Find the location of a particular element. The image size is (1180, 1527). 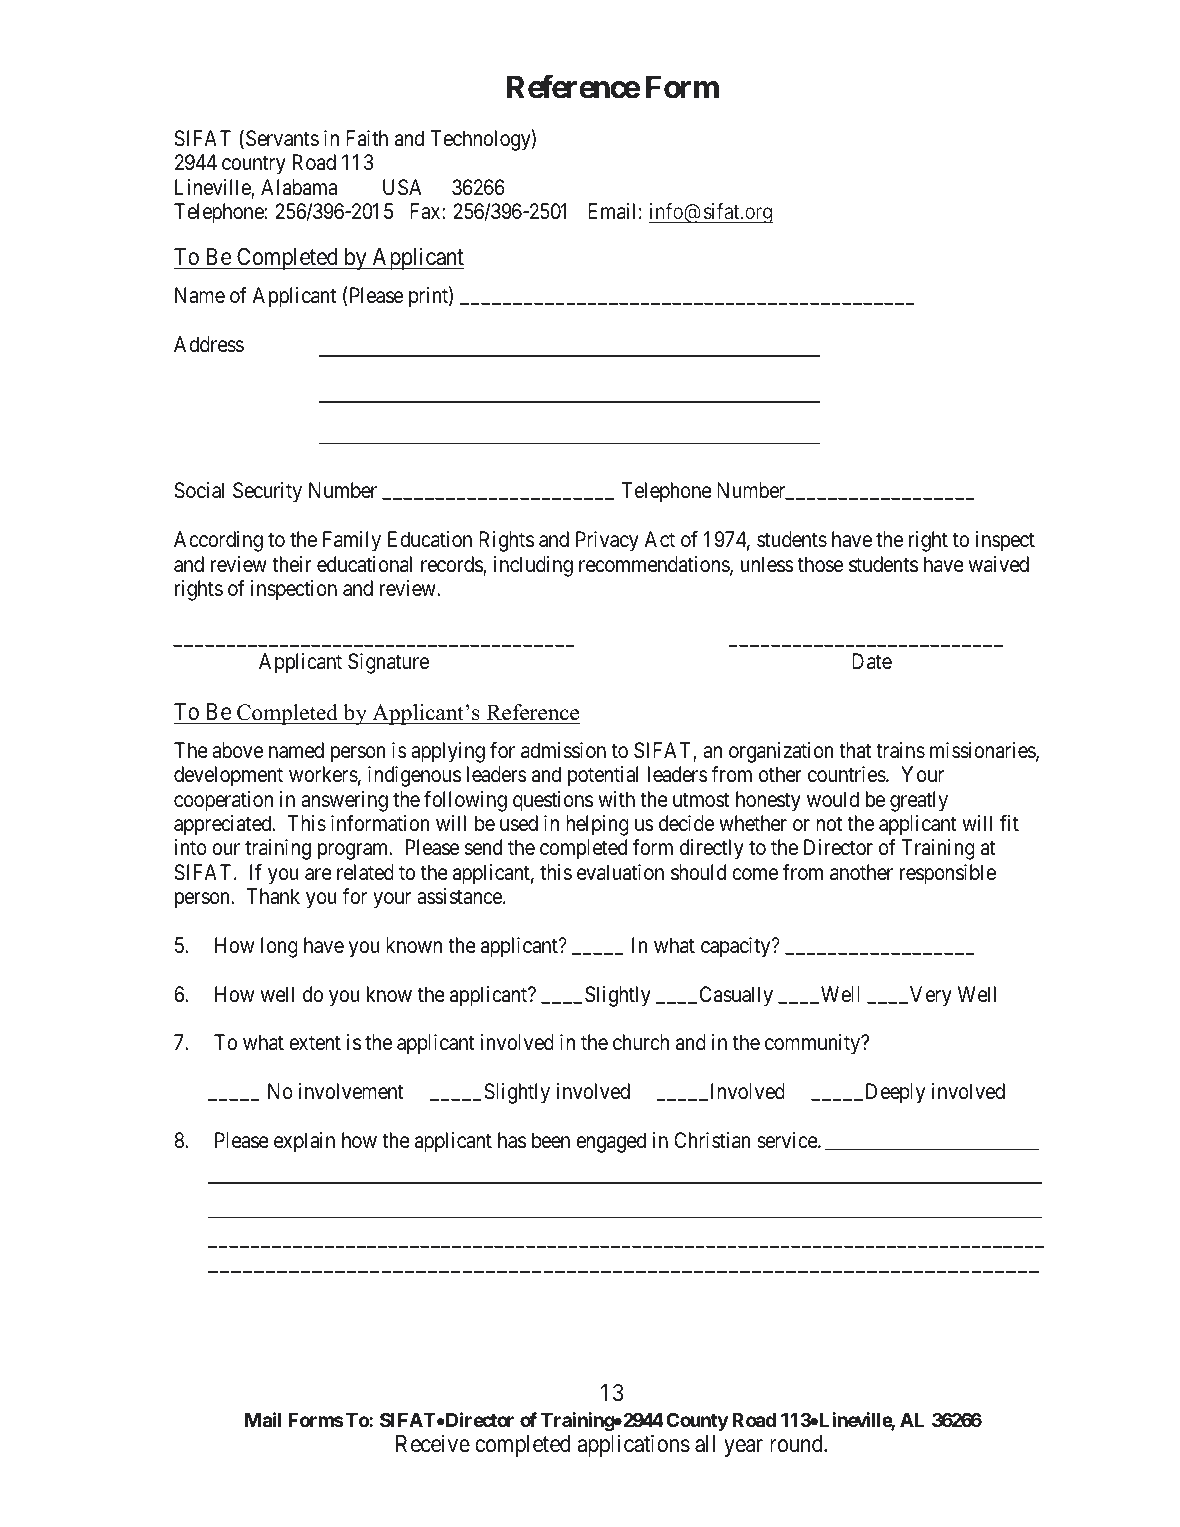

Privacy is located at coordinates (607, 541).
